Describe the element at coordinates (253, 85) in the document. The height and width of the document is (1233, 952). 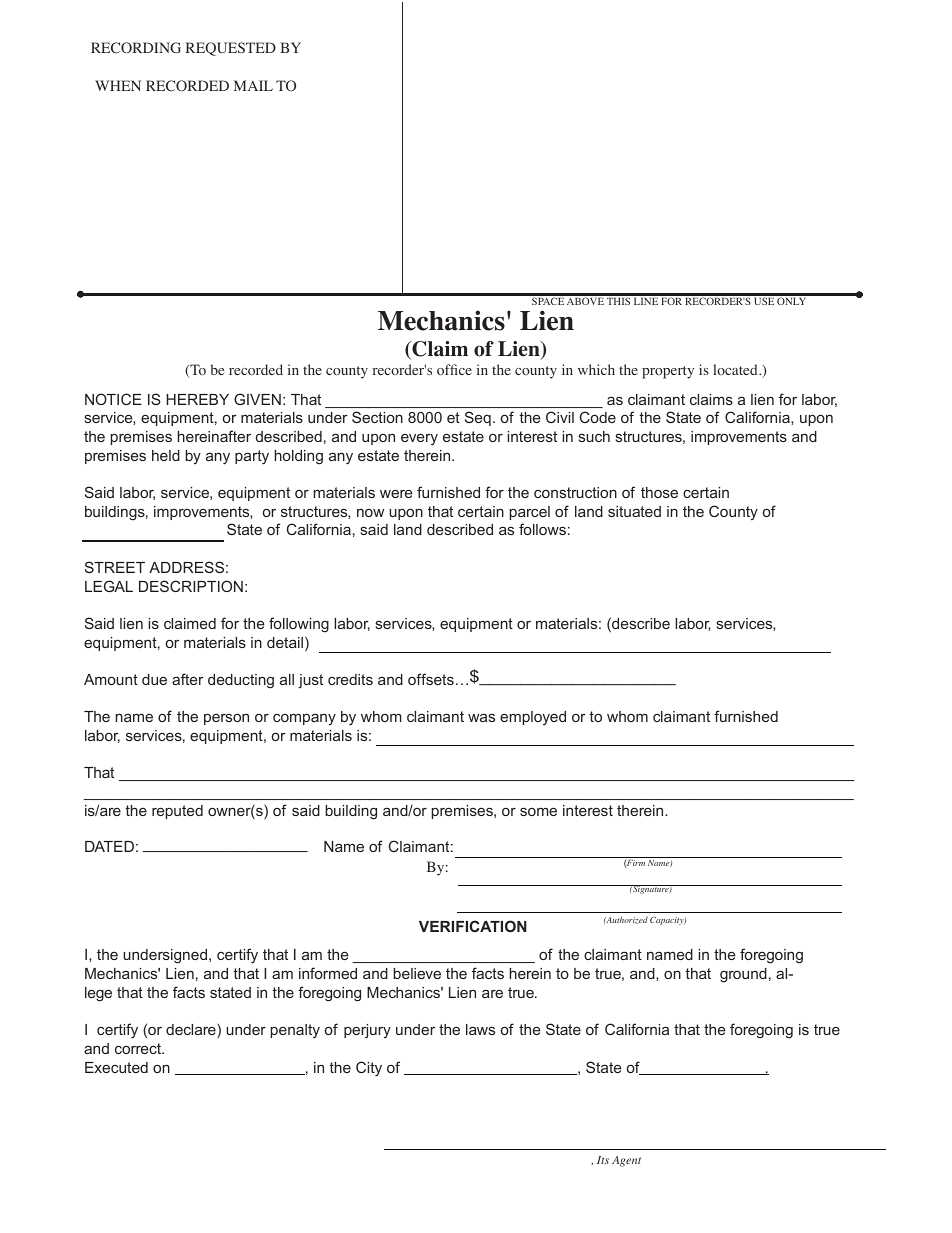
I see `MAIL` at that location.
